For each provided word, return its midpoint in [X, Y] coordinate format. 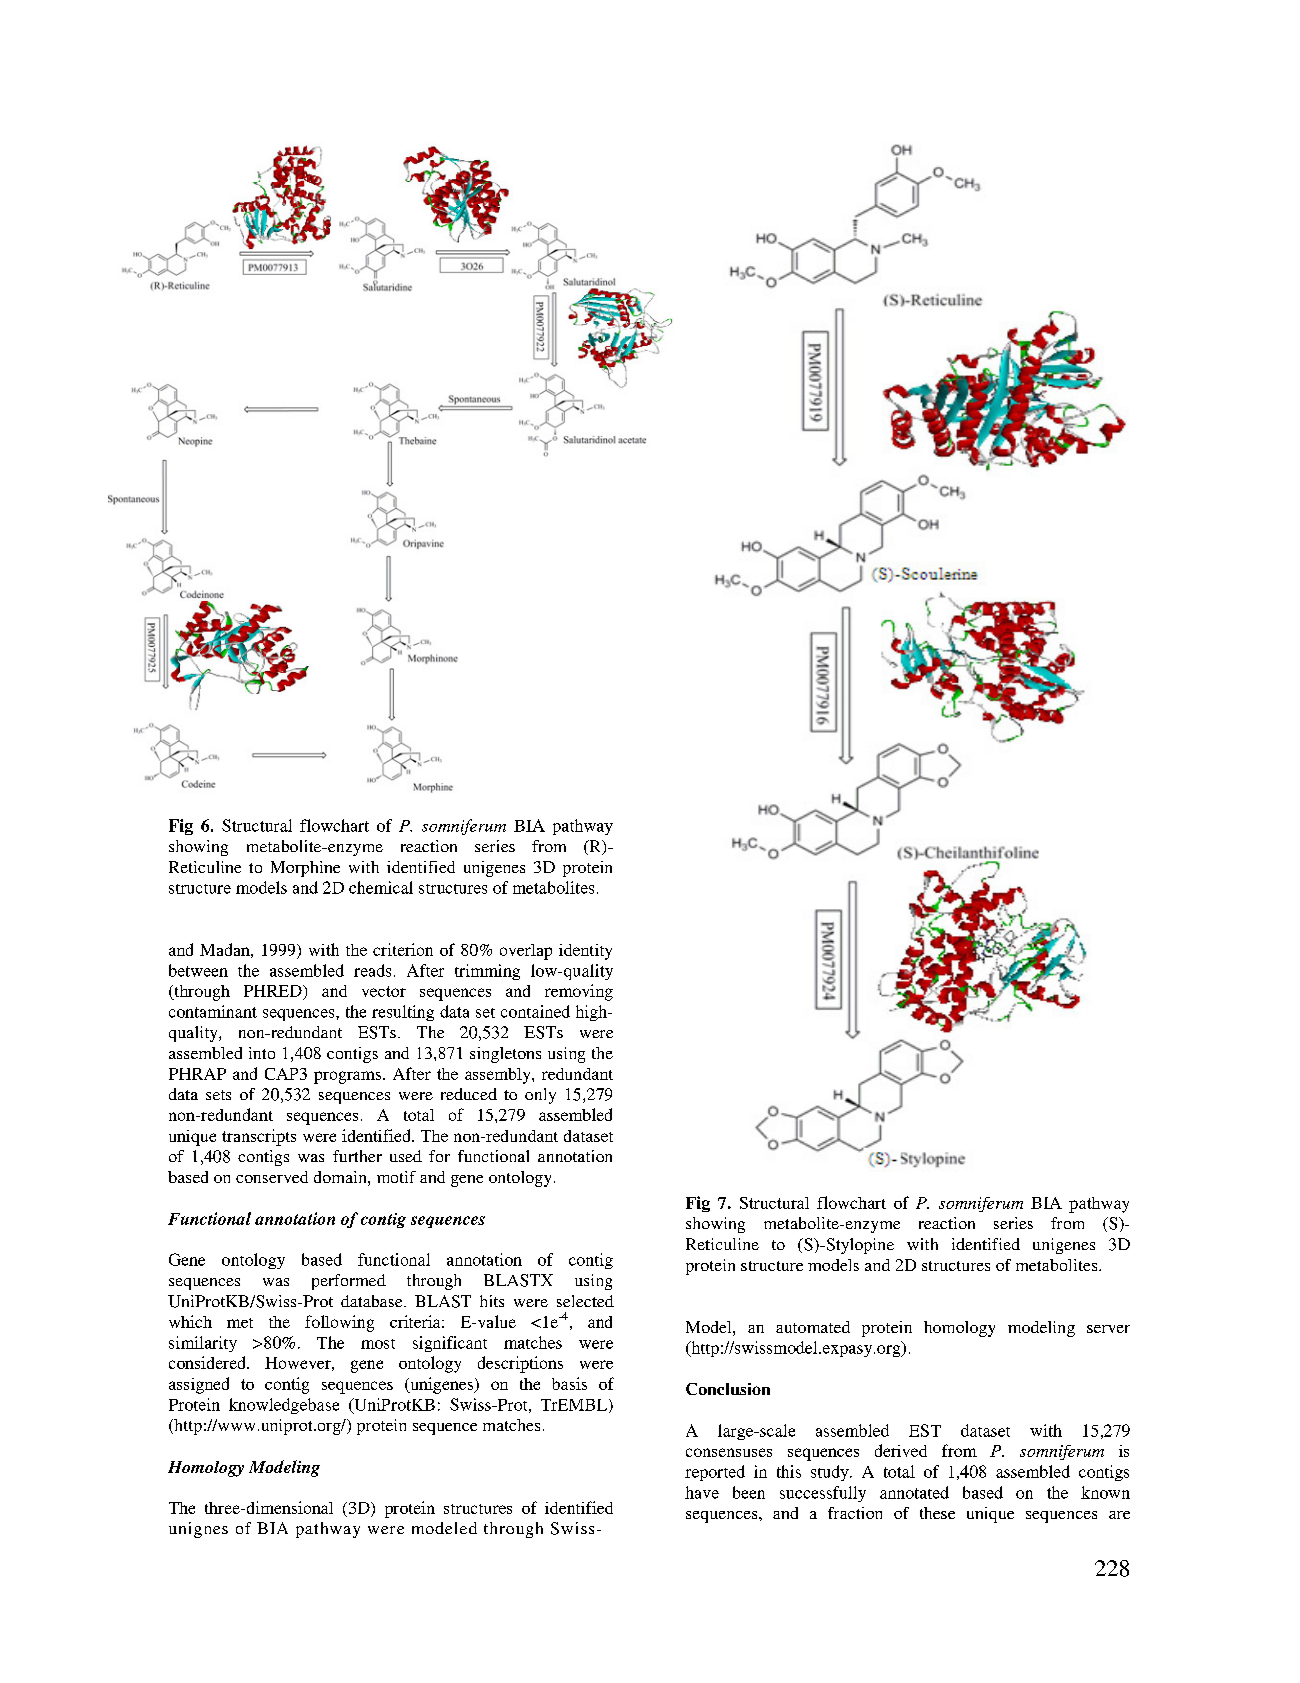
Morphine [305, 869]
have [702, 1492]
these [937, 1513]
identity [585, 952]
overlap [526, 952]
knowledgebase [284, 1406]
